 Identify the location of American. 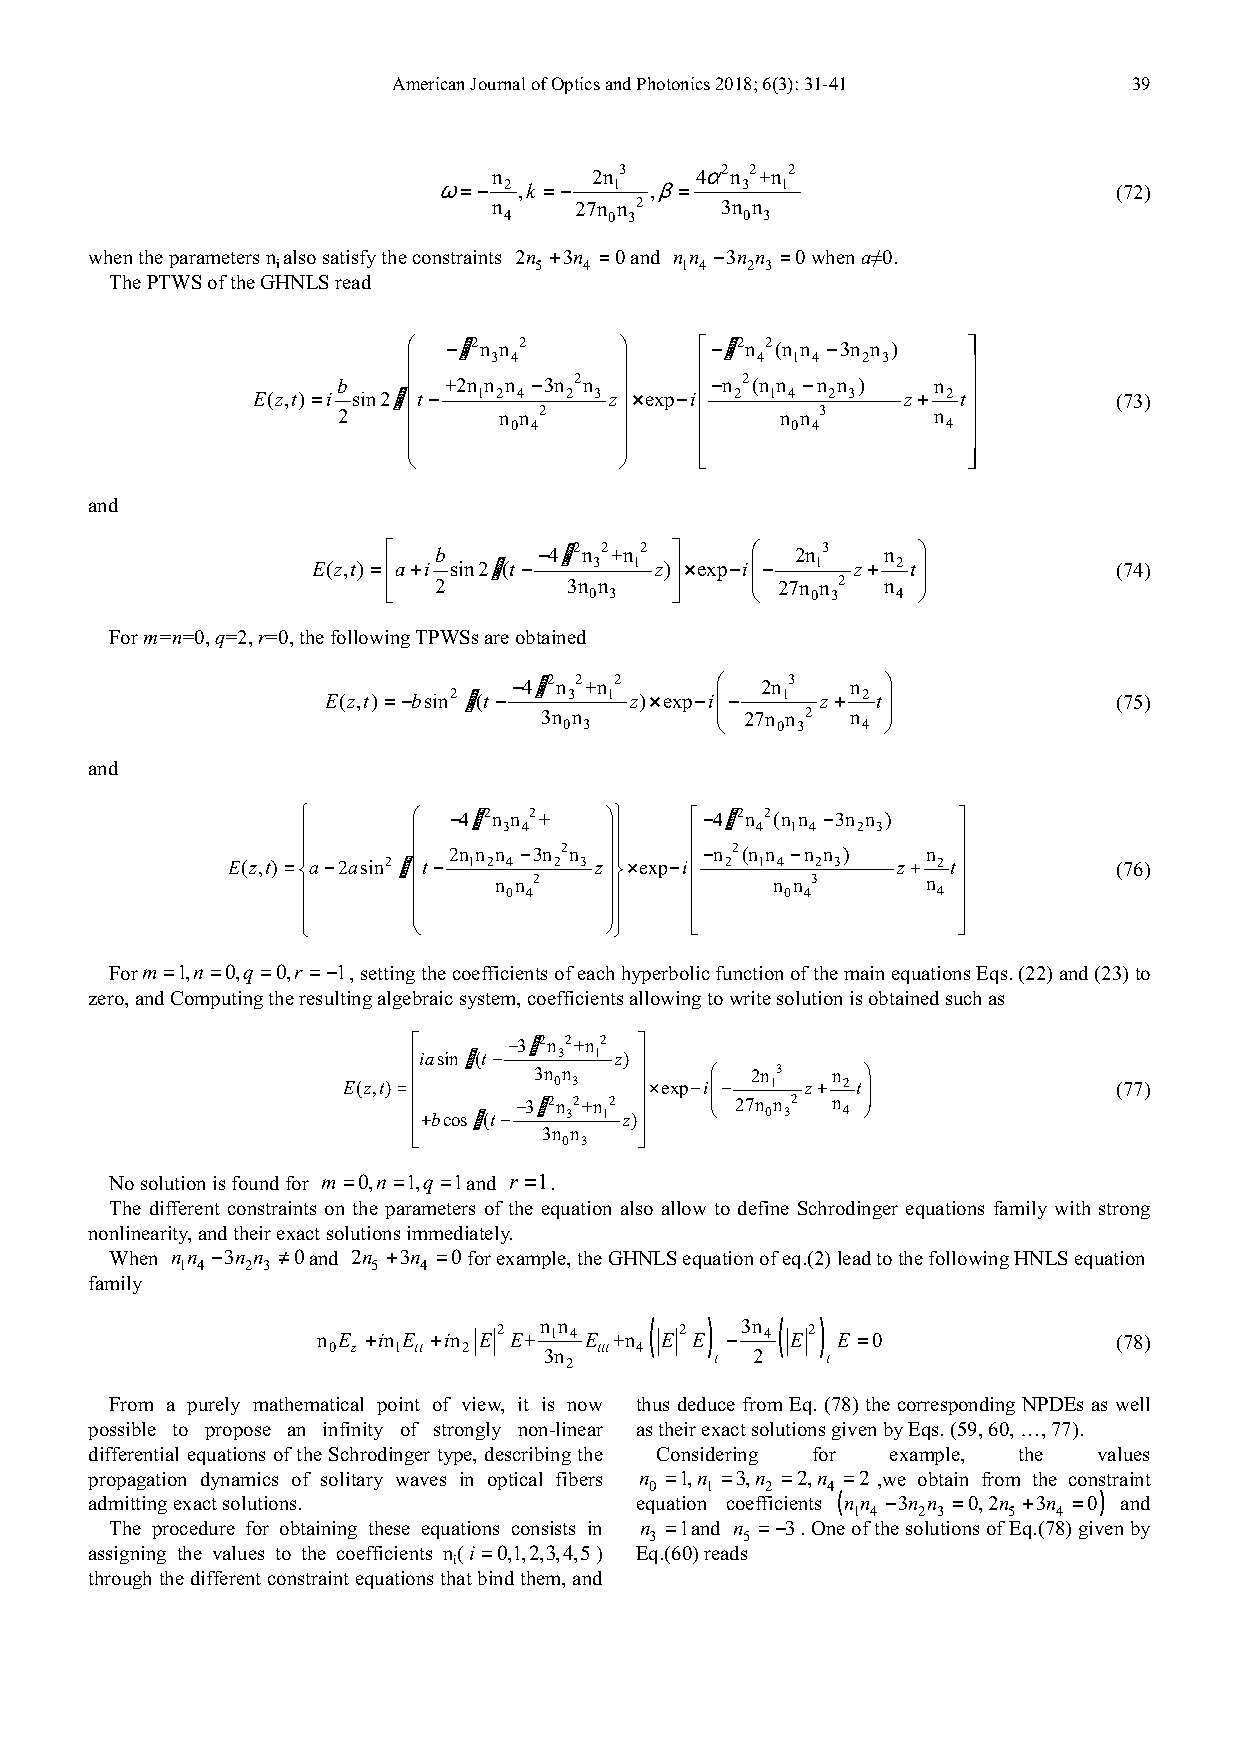
(428, 83).
